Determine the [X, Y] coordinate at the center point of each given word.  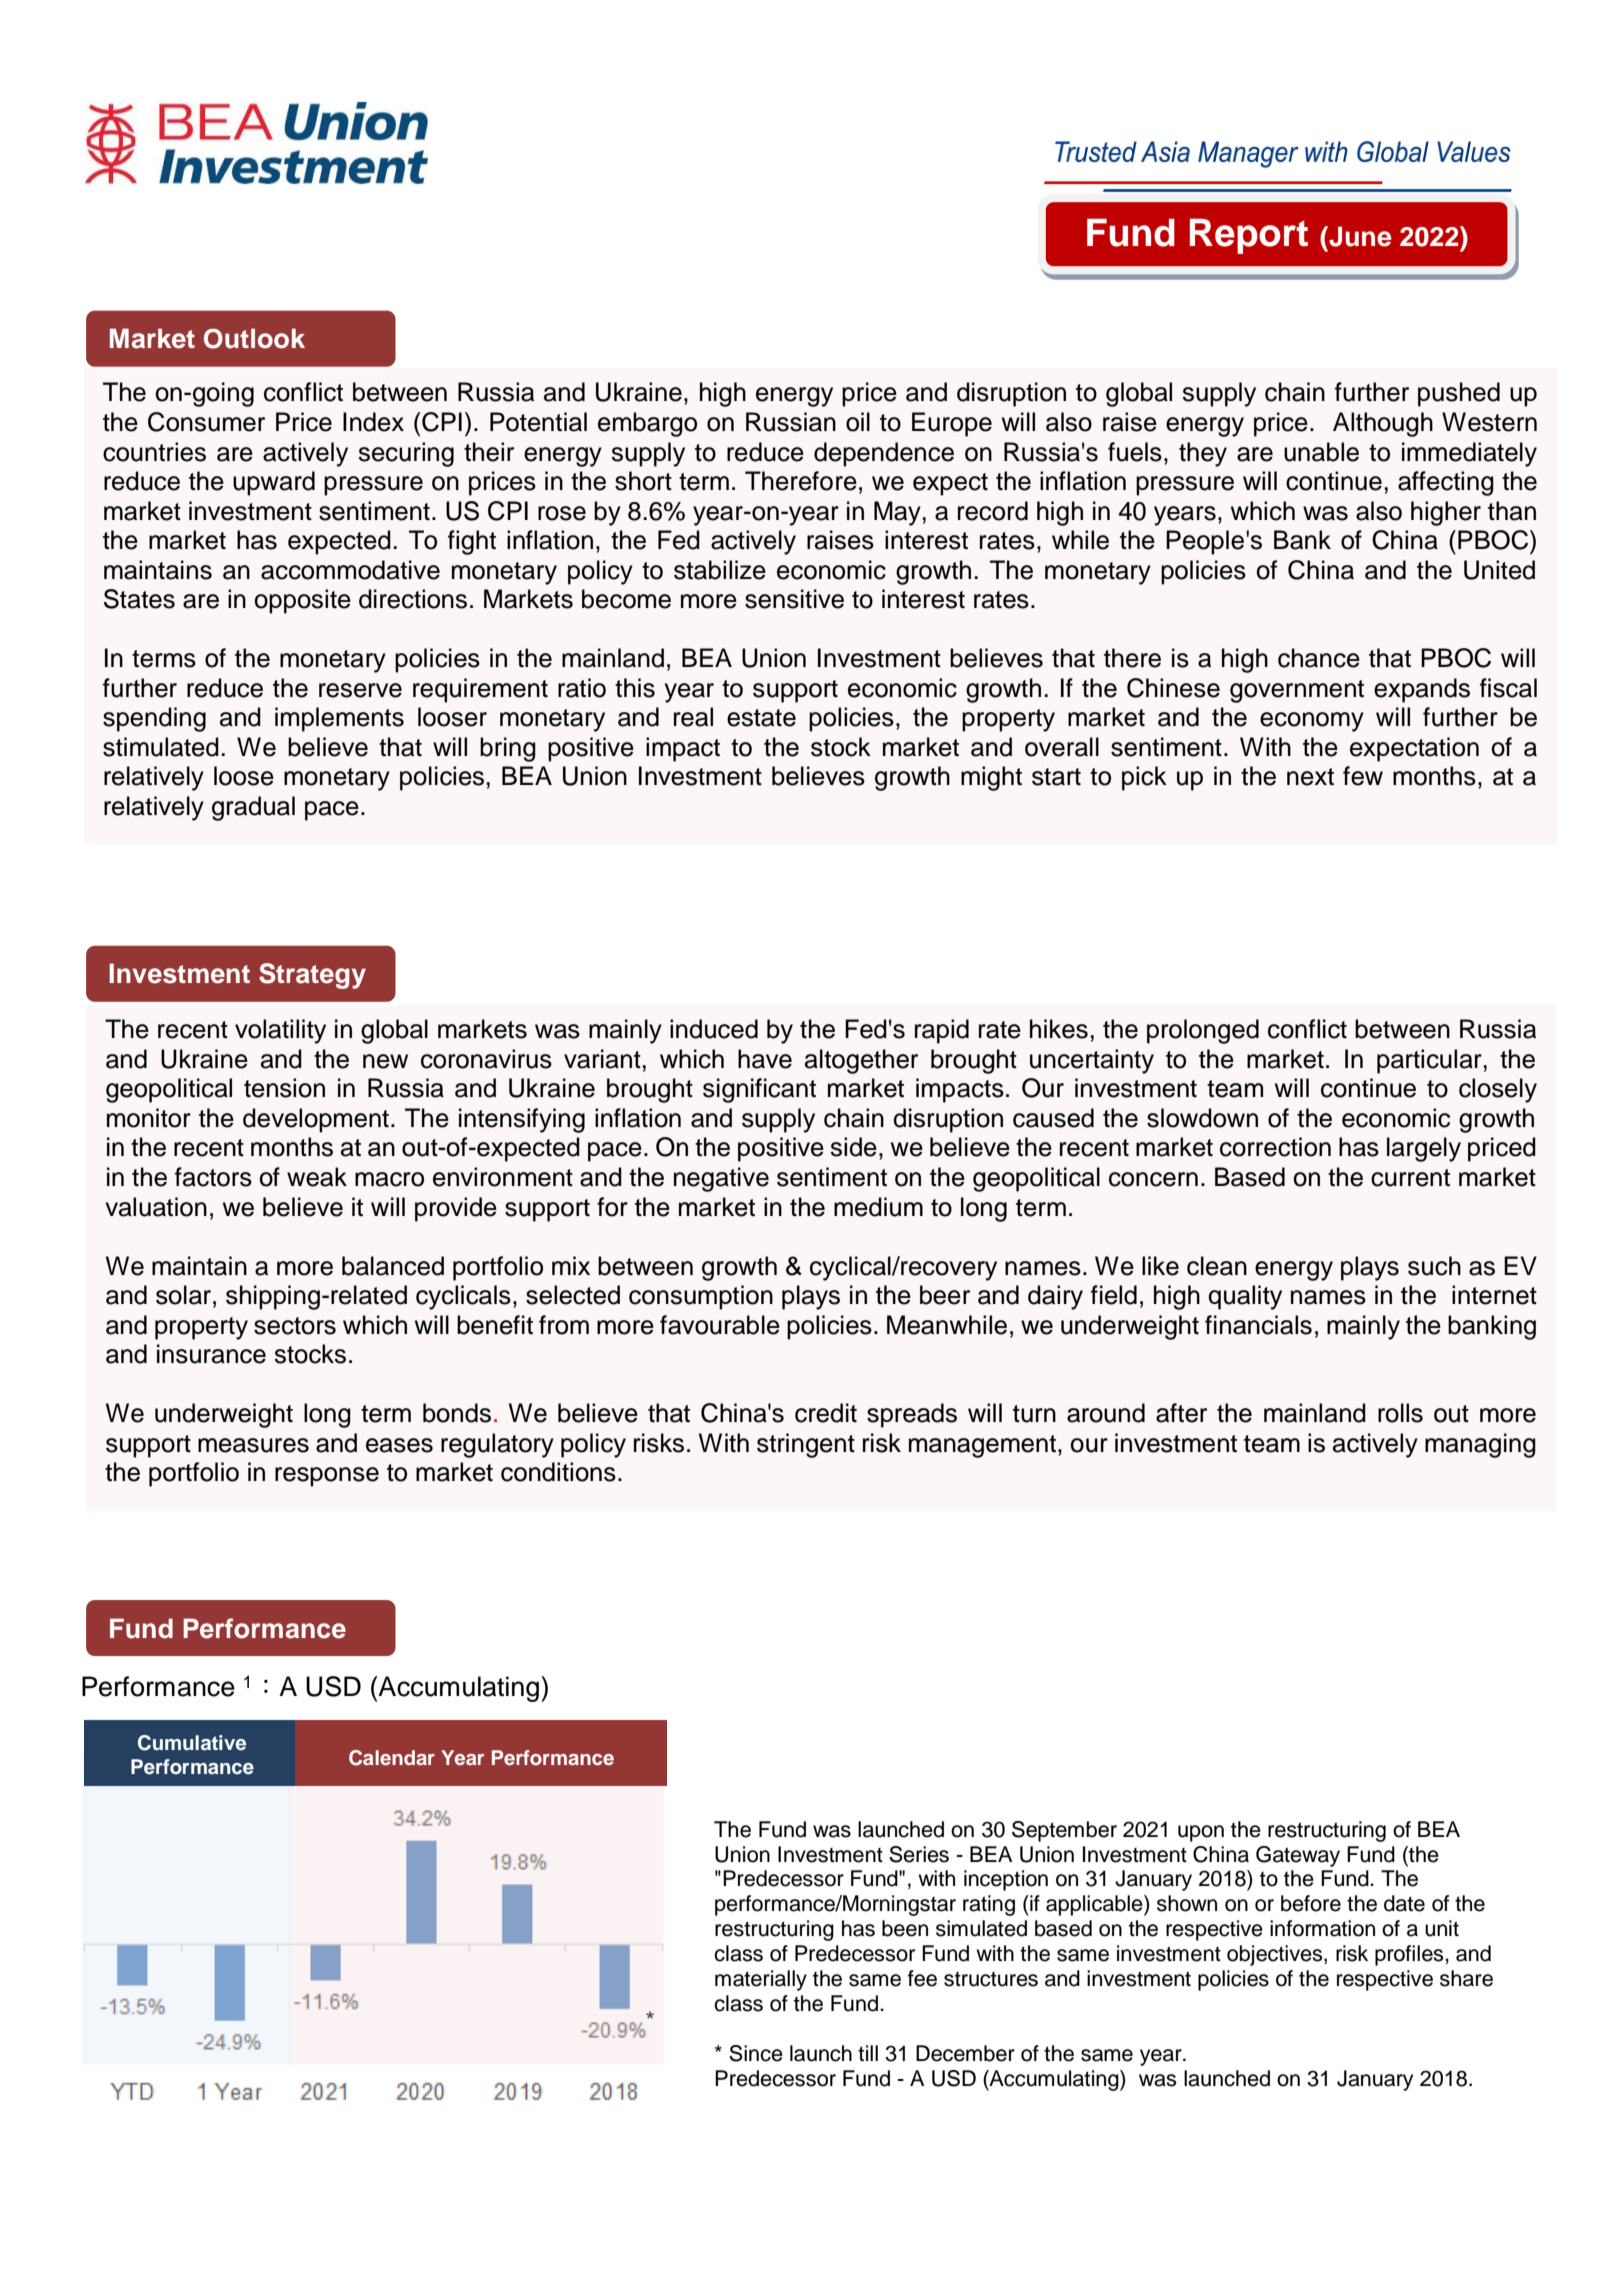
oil [858, 422]
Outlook [254, 338]
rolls [1400, 1413]
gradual [253, 808]
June [1359, 236]
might [991, 778]
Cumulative [192, 1743]
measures [253, 1445]
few [1363, 776]
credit [826, 1413]
